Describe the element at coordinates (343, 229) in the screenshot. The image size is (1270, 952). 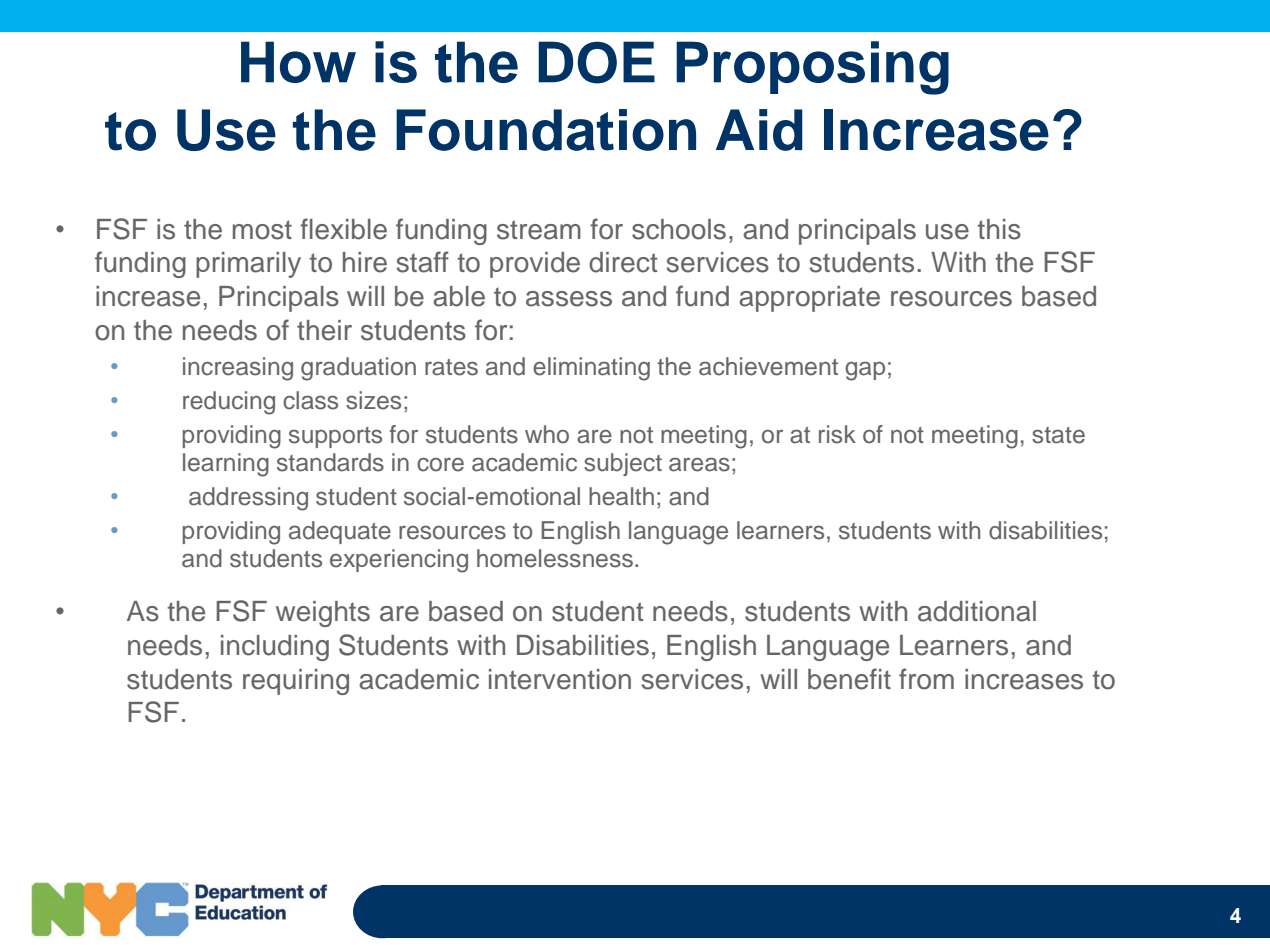
I see `flexible` at that location.
